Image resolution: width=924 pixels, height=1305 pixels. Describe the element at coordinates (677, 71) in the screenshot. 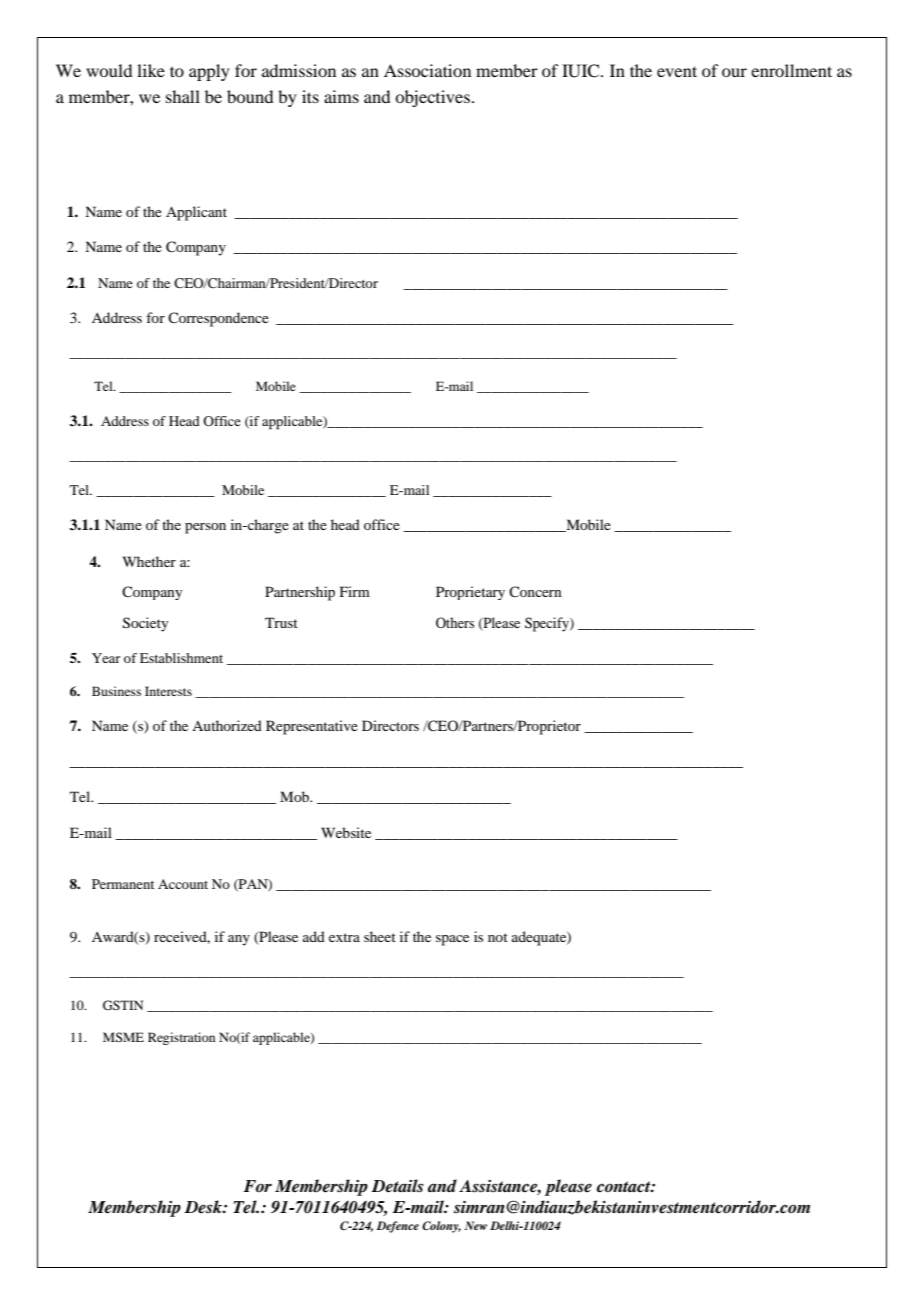

I see `event` at that location.
